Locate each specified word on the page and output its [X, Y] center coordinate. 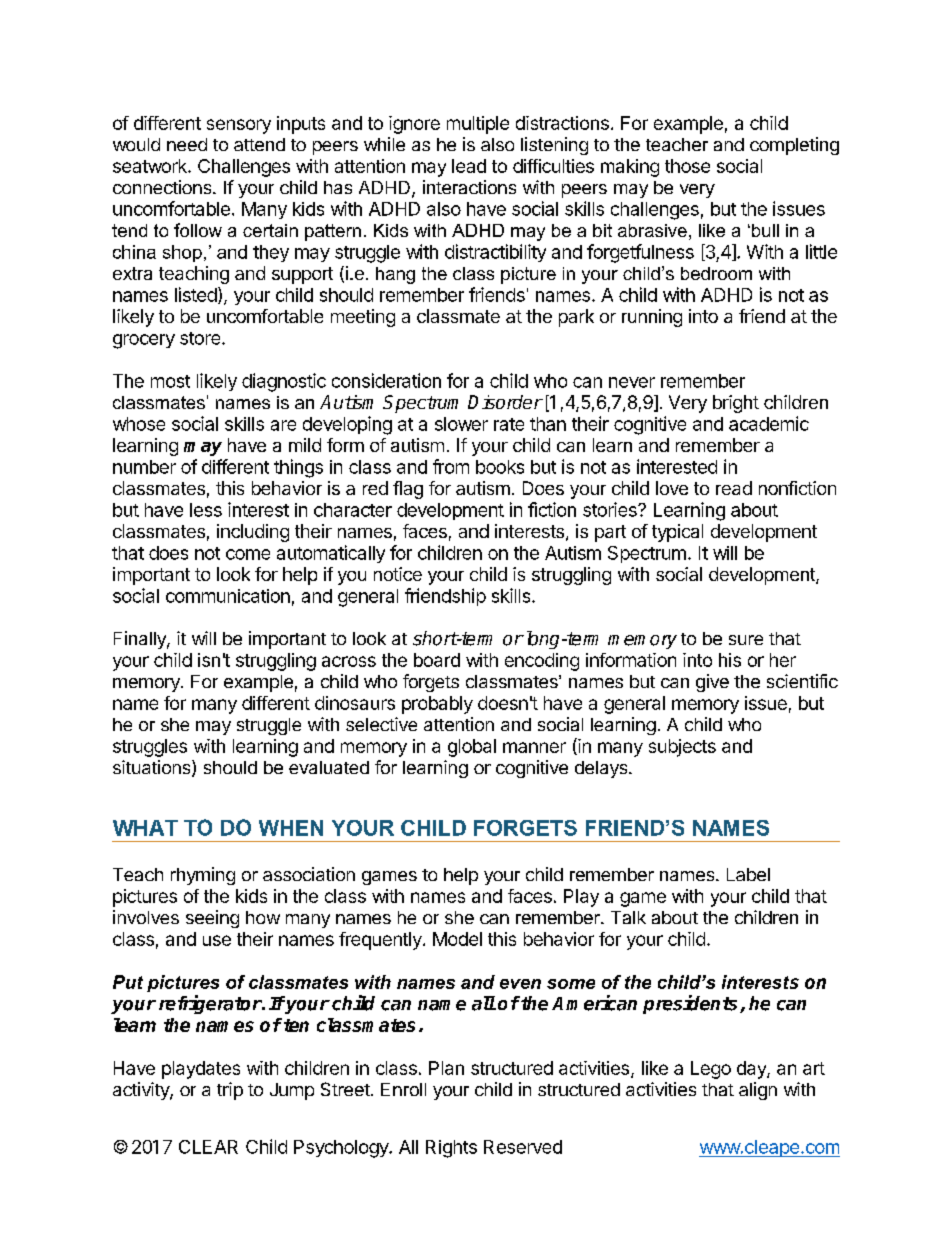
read [734, 488]
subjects [682, 748]
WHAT [145, 828]
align [758, 1091]
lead [469, 166]
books [500, 467]
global [472, 748]
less [206, 510]
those [687, 166]
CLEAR [208, 1147]
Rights [451, 1149]
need [187, 144]
